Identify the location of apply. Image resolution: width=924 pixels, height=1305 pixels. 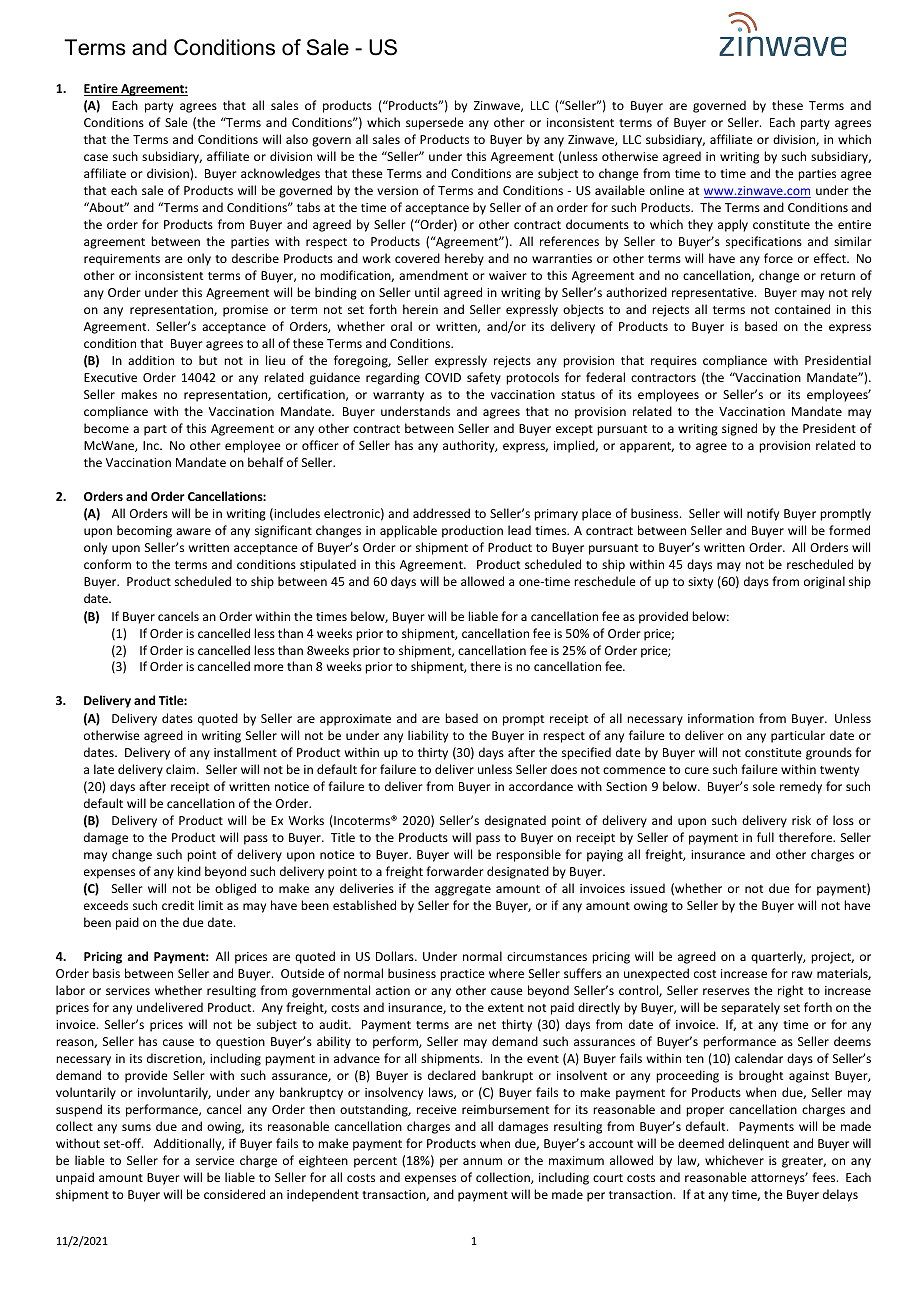
(733, 225).
